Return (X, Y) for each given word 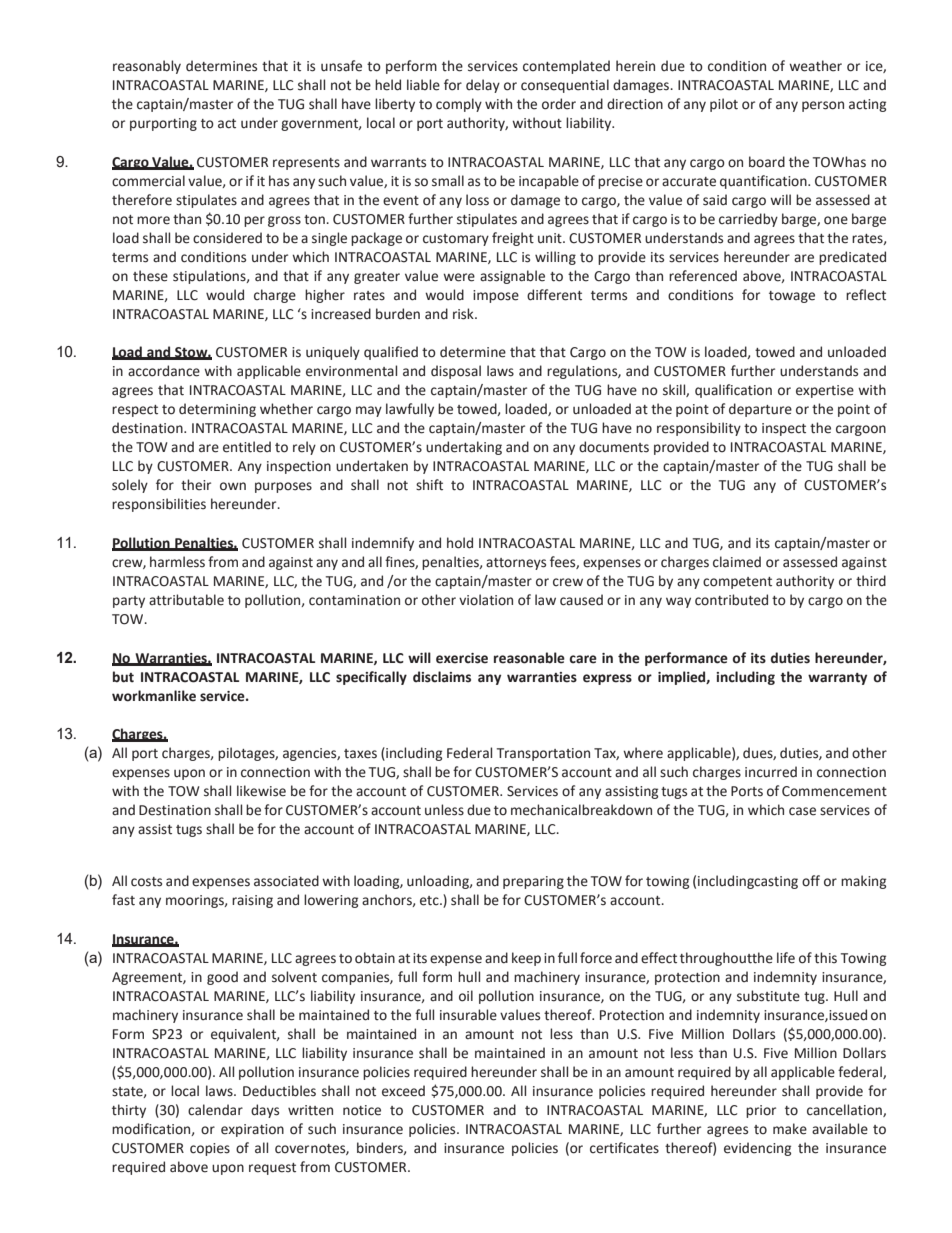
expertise (825, 391)
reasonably (147, 67)
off (811, 881)
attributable (186, 600)
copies (210, 1149)
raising (252, 901)
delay (483, 86)
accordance (164, 371)
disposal (456, 372)
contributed (731, 600)
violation (486, 600)
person (823, 106)
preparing (533, 882)
